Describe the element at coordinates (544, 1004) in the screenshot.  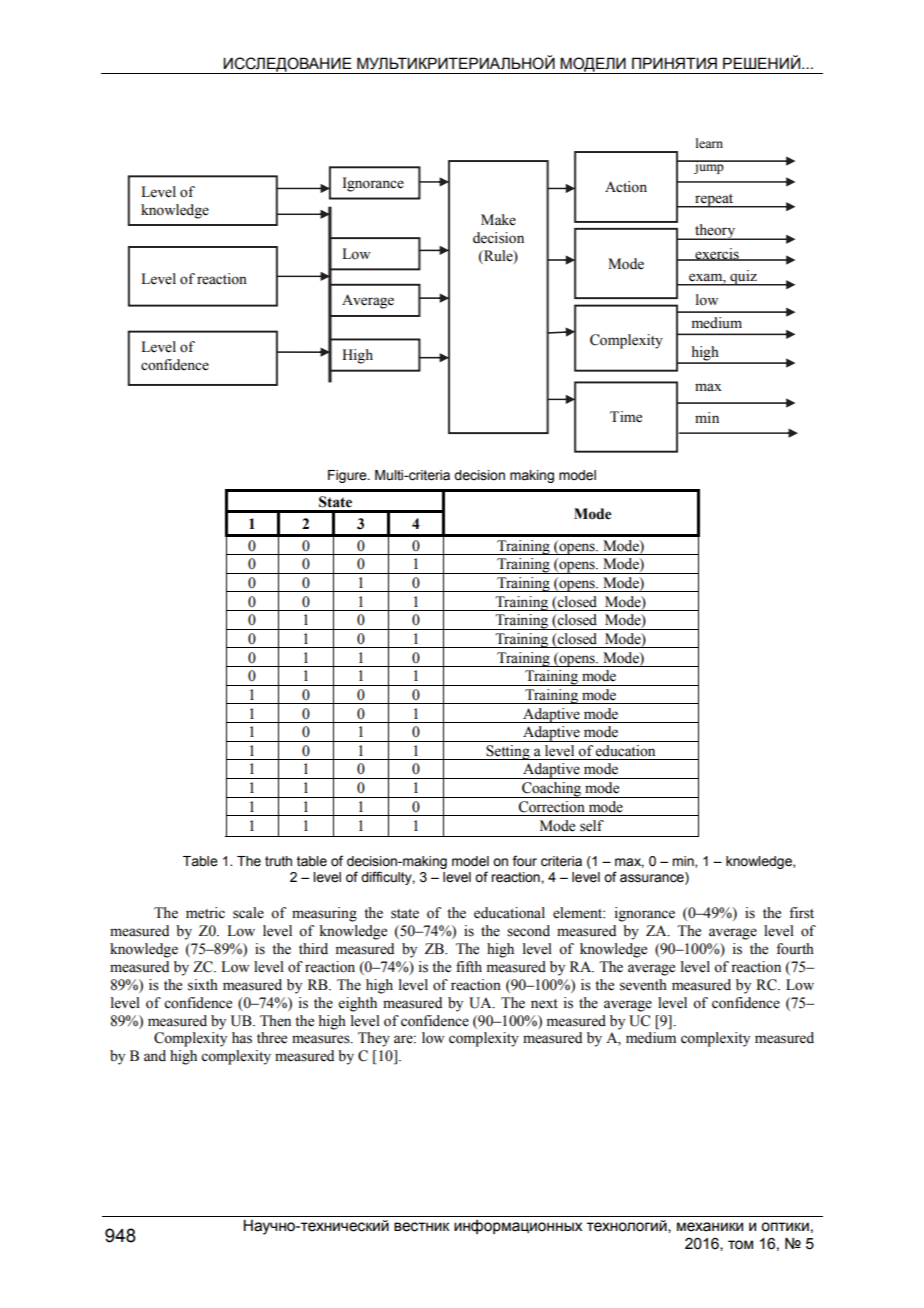
I see `next` at that location.
